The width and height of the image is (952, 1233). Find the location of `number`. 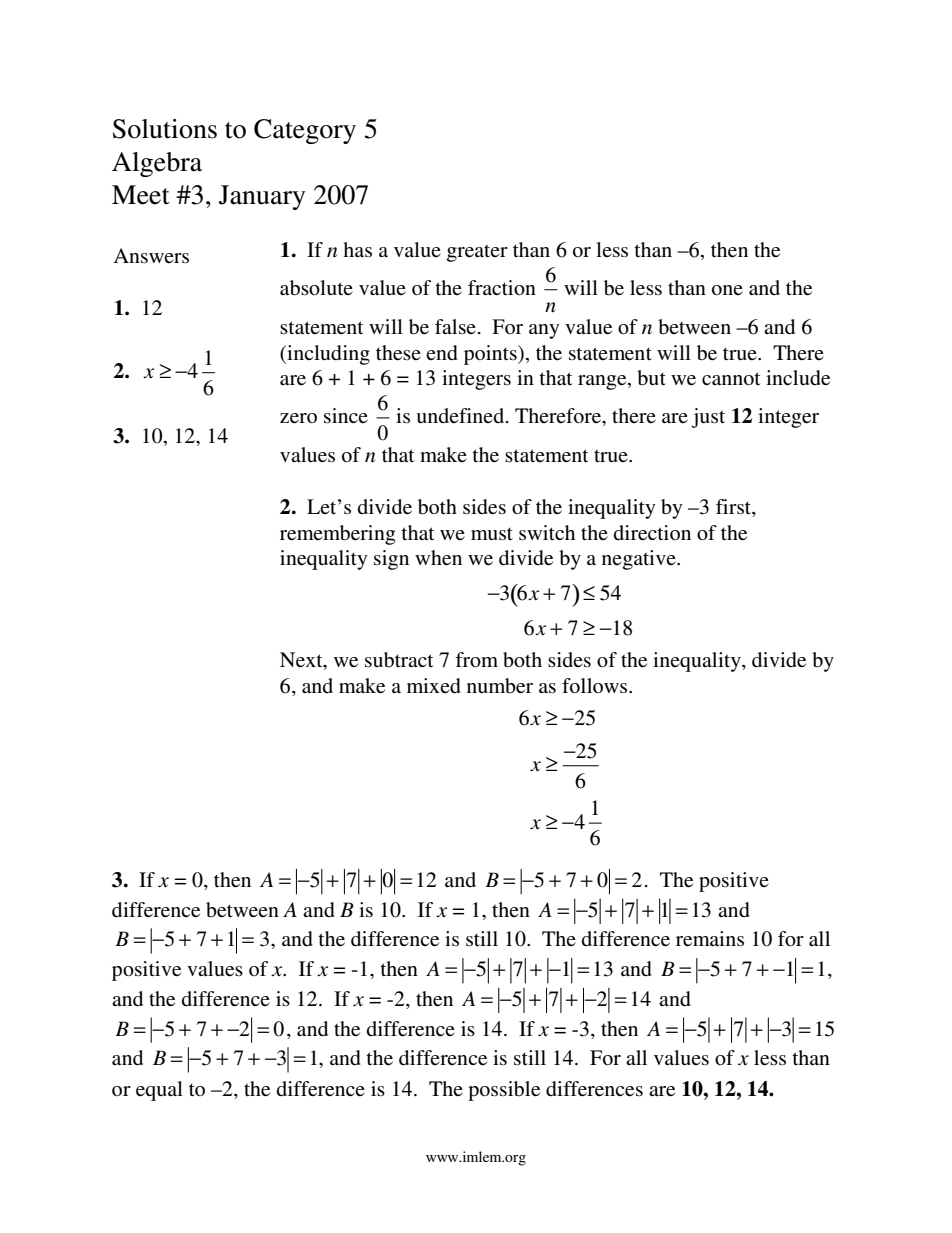

number is located at coordinates (500, 686).
